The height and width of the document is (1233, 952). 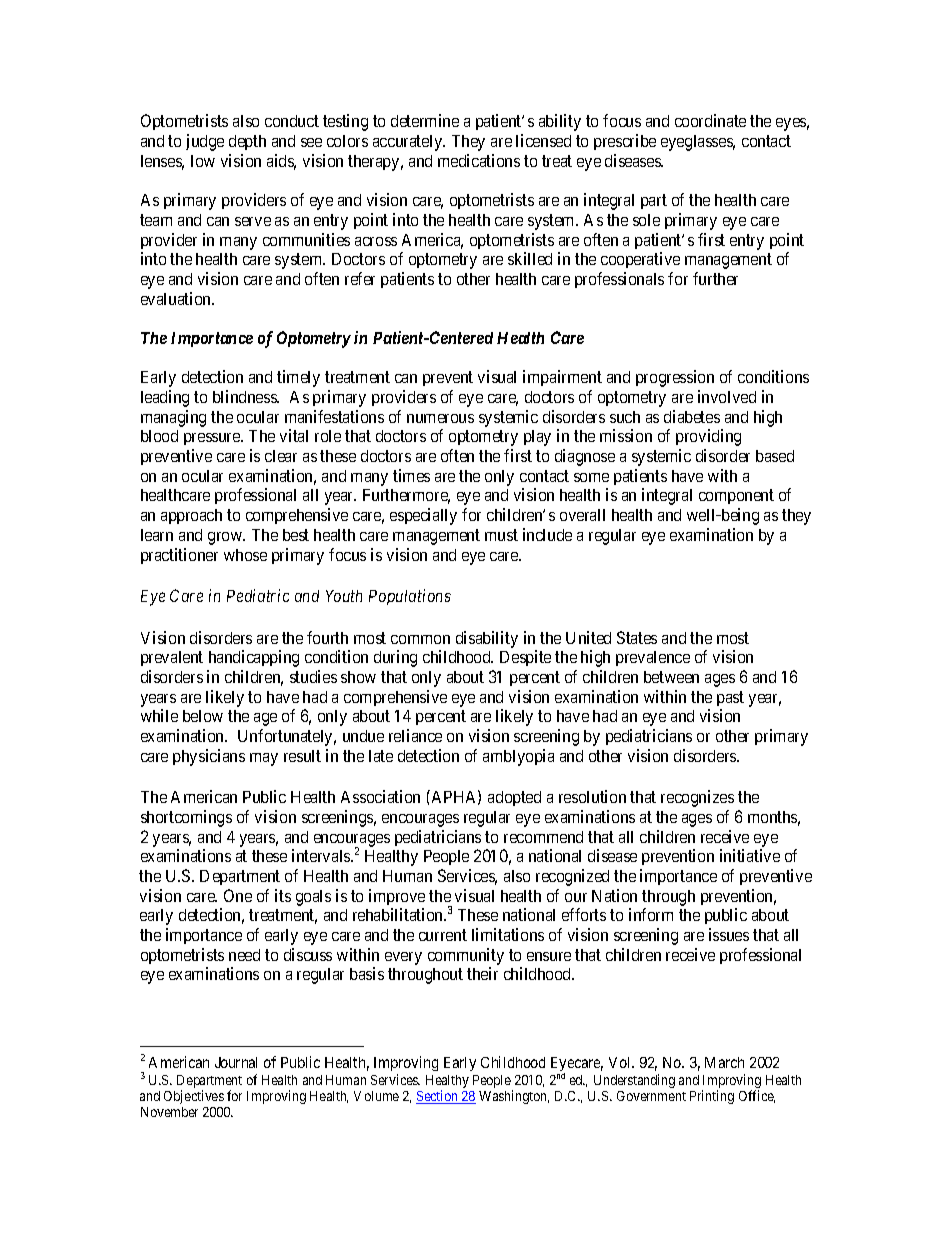 I want to click on Printing, so click(x=712, y=1097).
